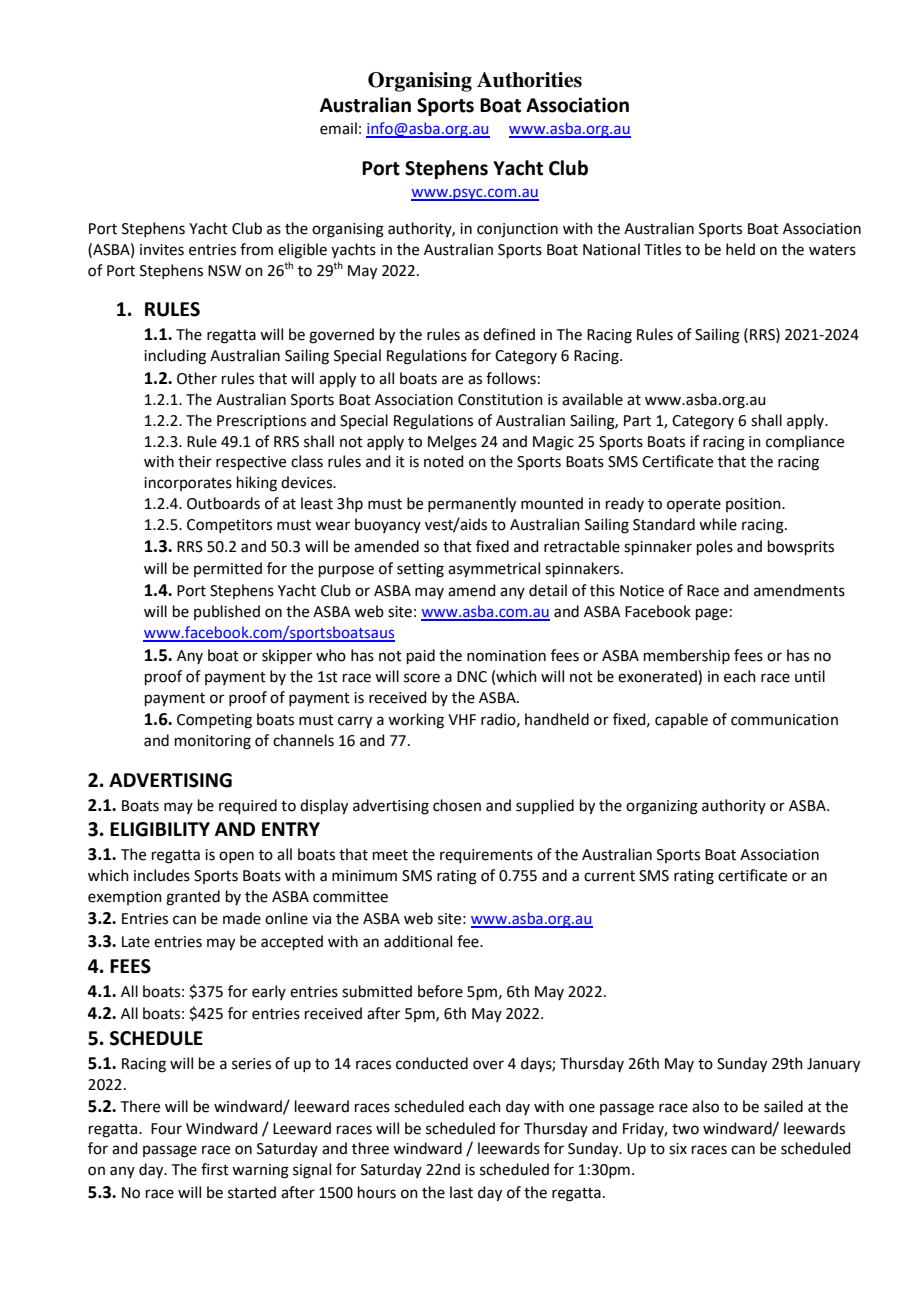  Describe the element at coordinates (506, 656) in the screenshot. I see `nomination` at that location.
